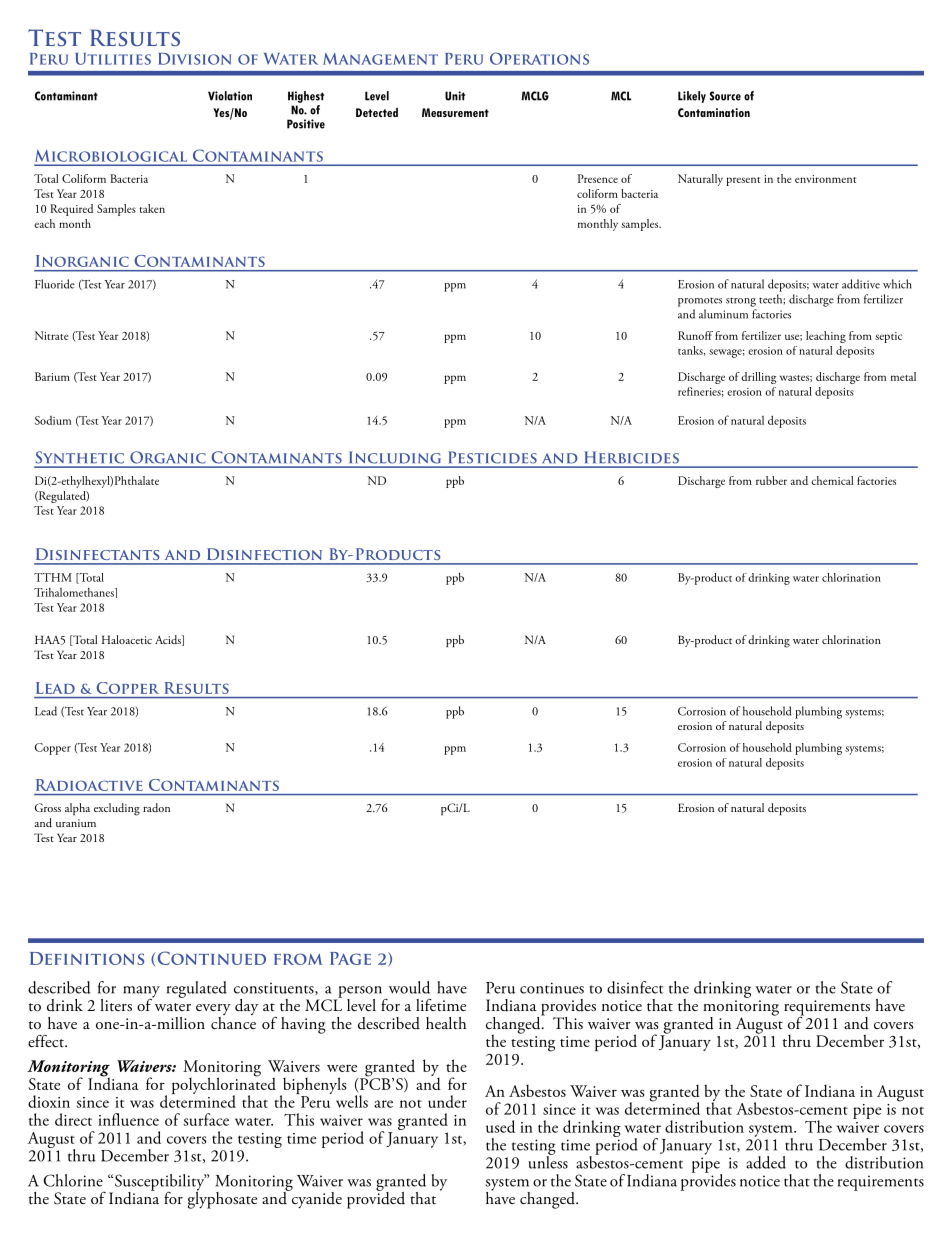  I want to click on Barium, so click(52, 376).
